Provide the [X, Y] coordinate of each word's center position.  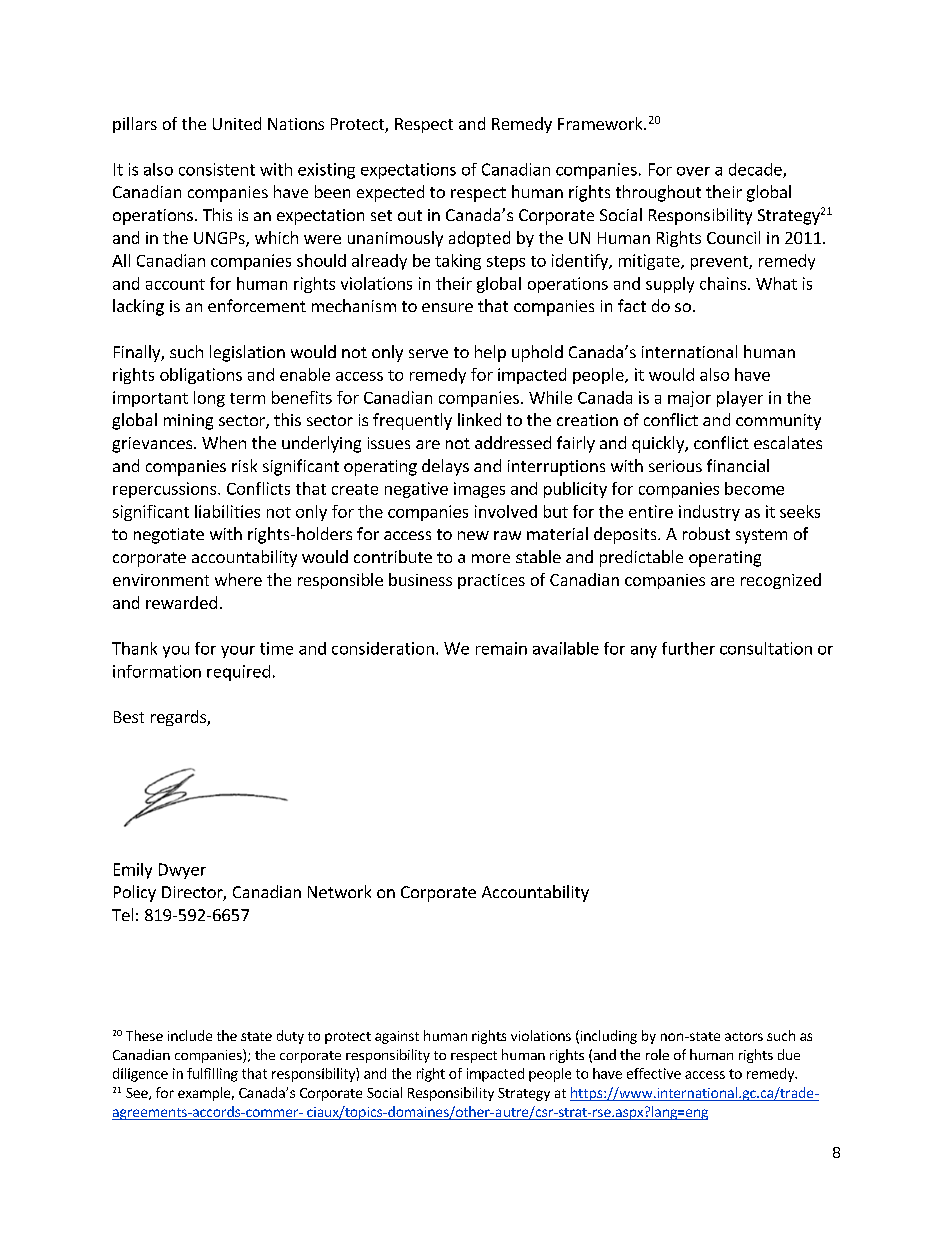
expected [390, 193]
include [190, 1035]
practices [491, 581]
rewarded [181, 602]
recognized [781, 581]
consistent [217, 169]
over [693, 171]
